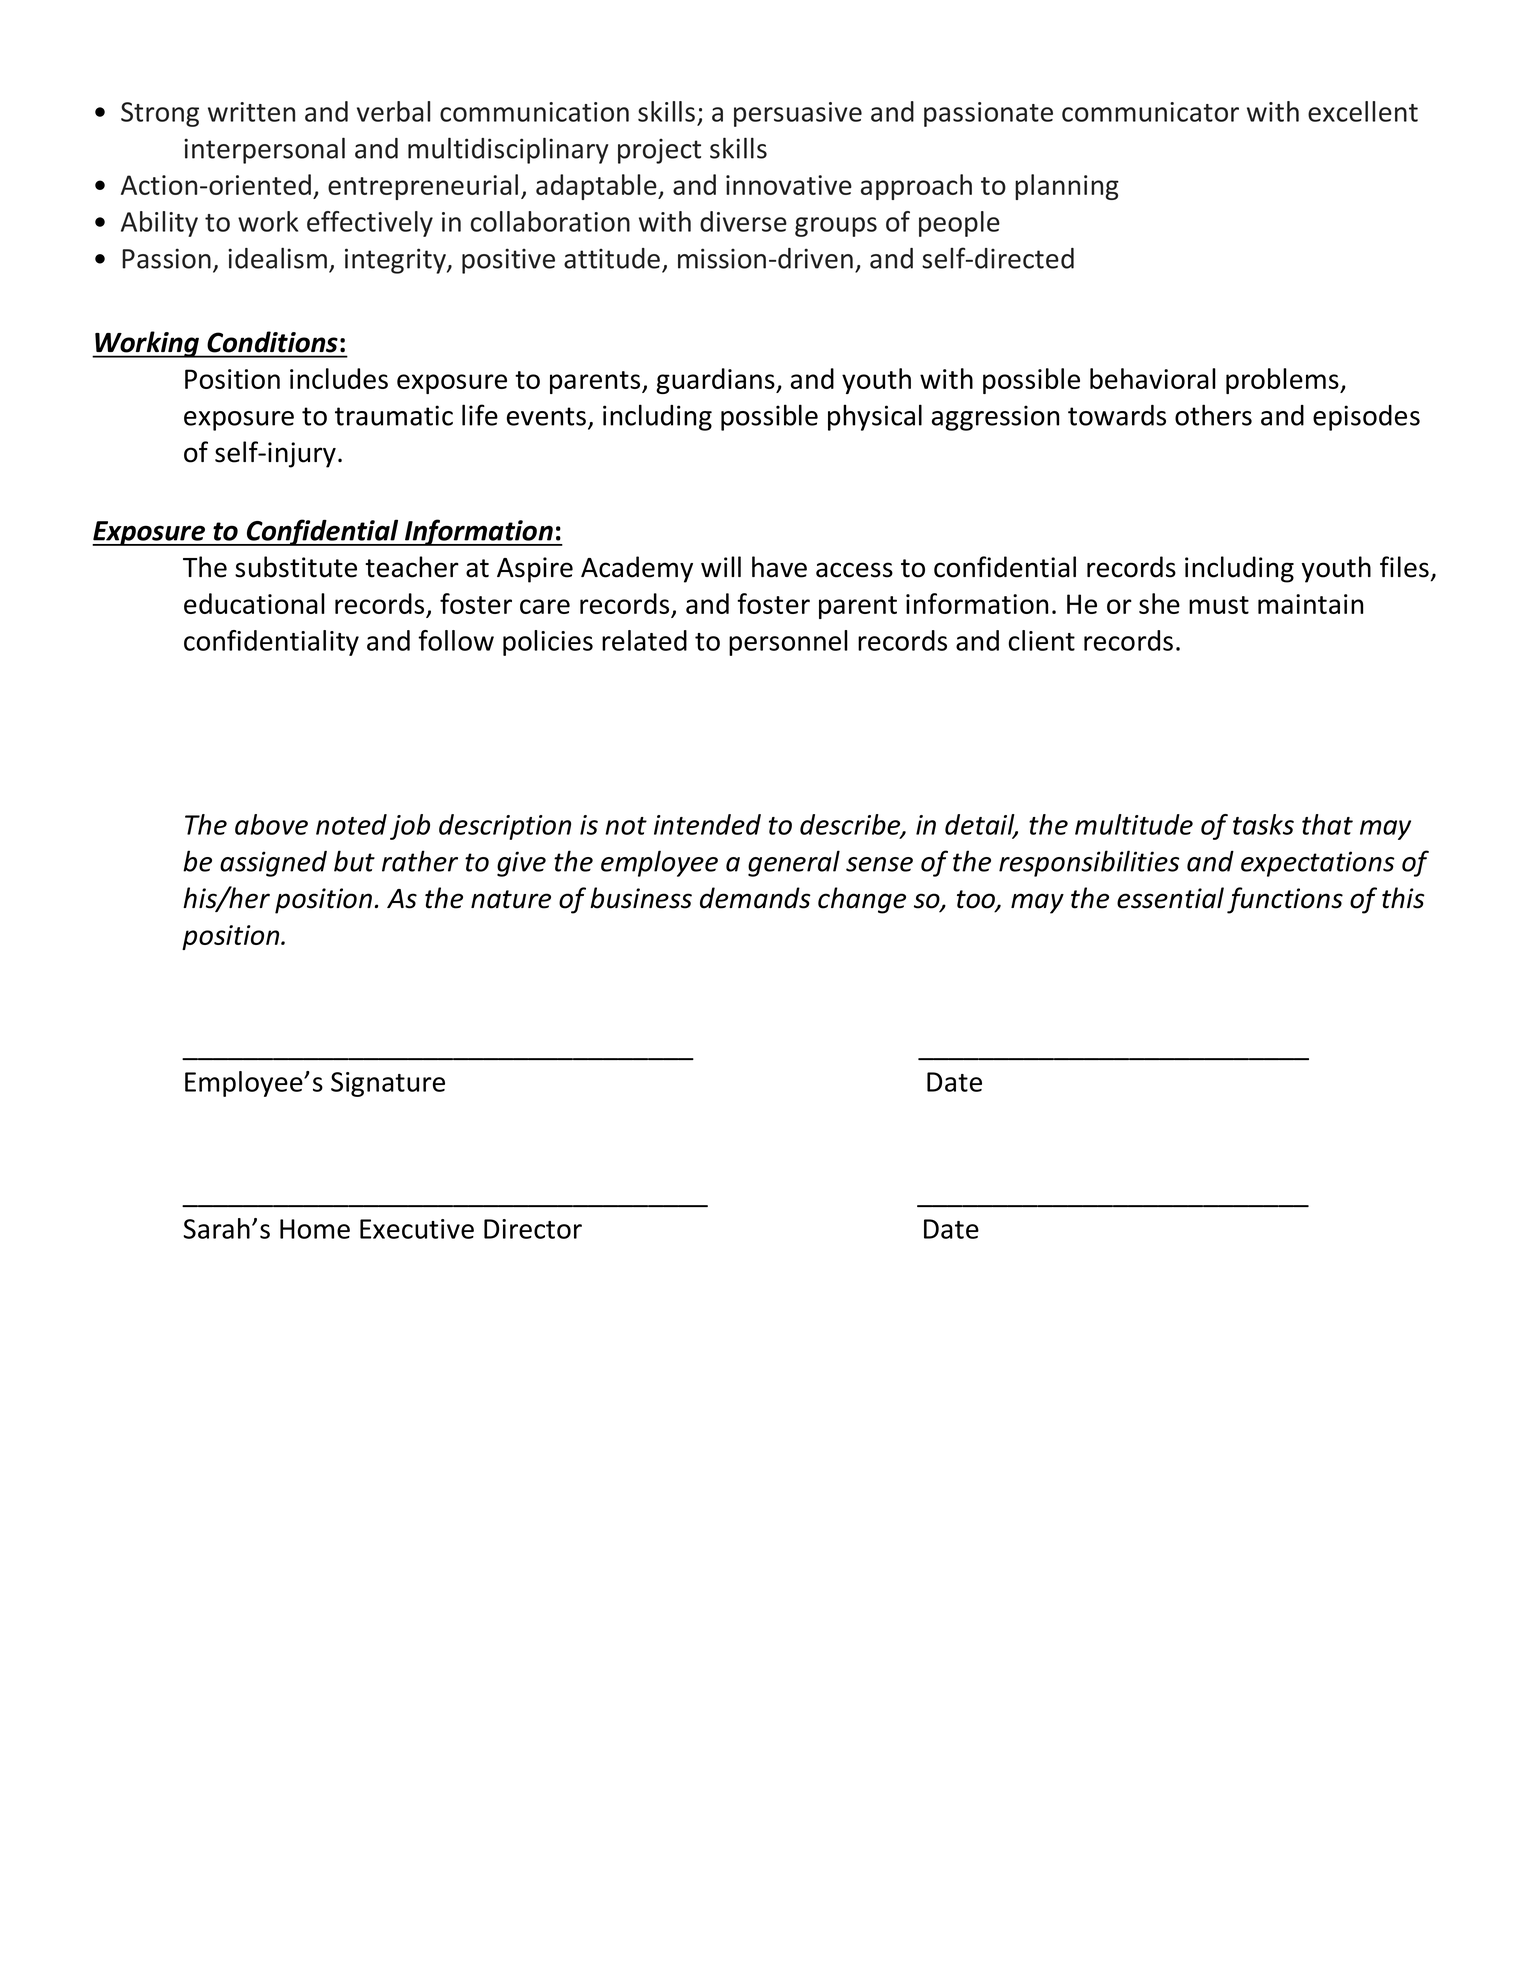 This screenshot has width=1535, height=1986. I want to click on others, so click(1213, 415).
